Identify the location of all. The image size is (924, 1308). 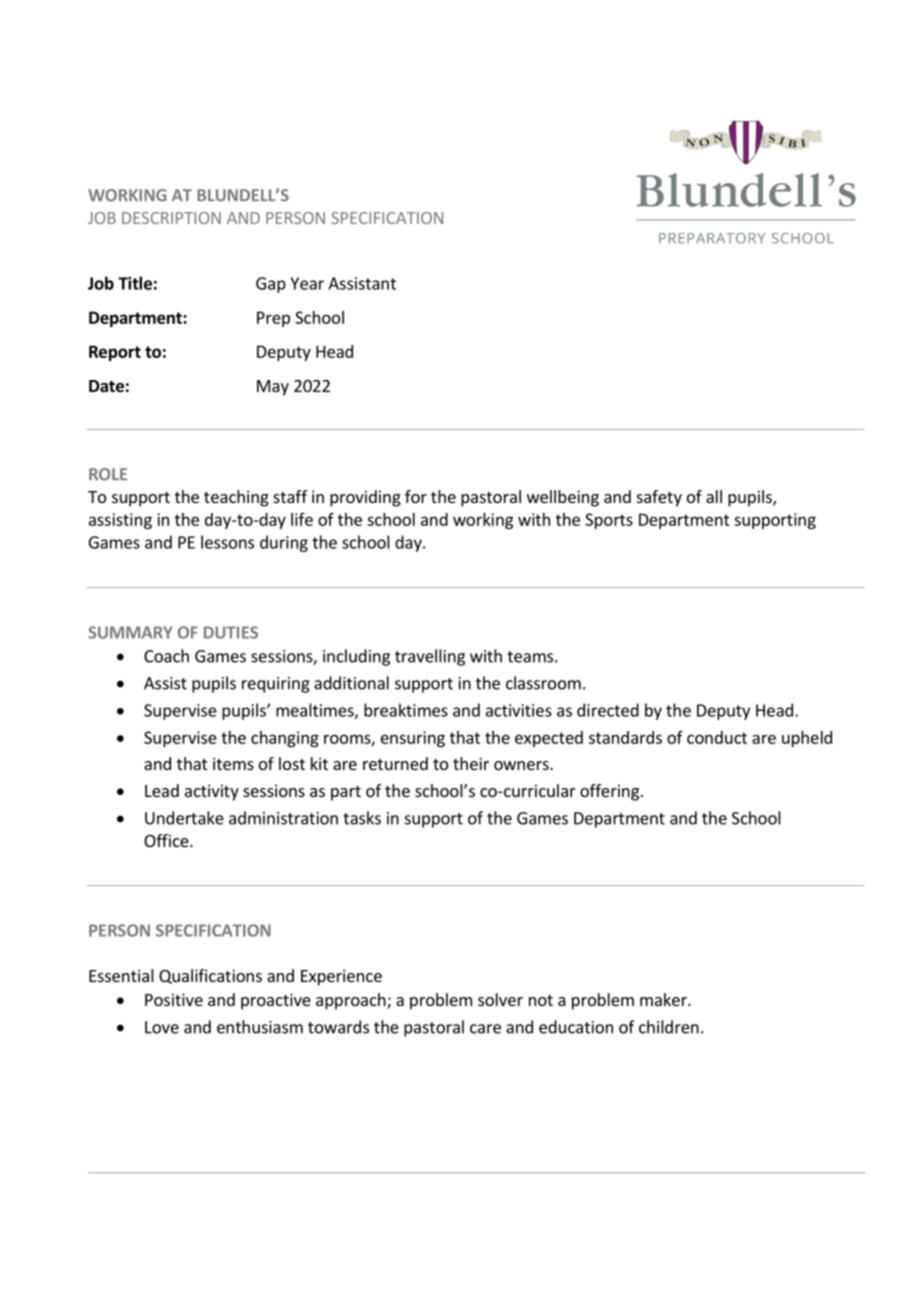
(714, 496).
